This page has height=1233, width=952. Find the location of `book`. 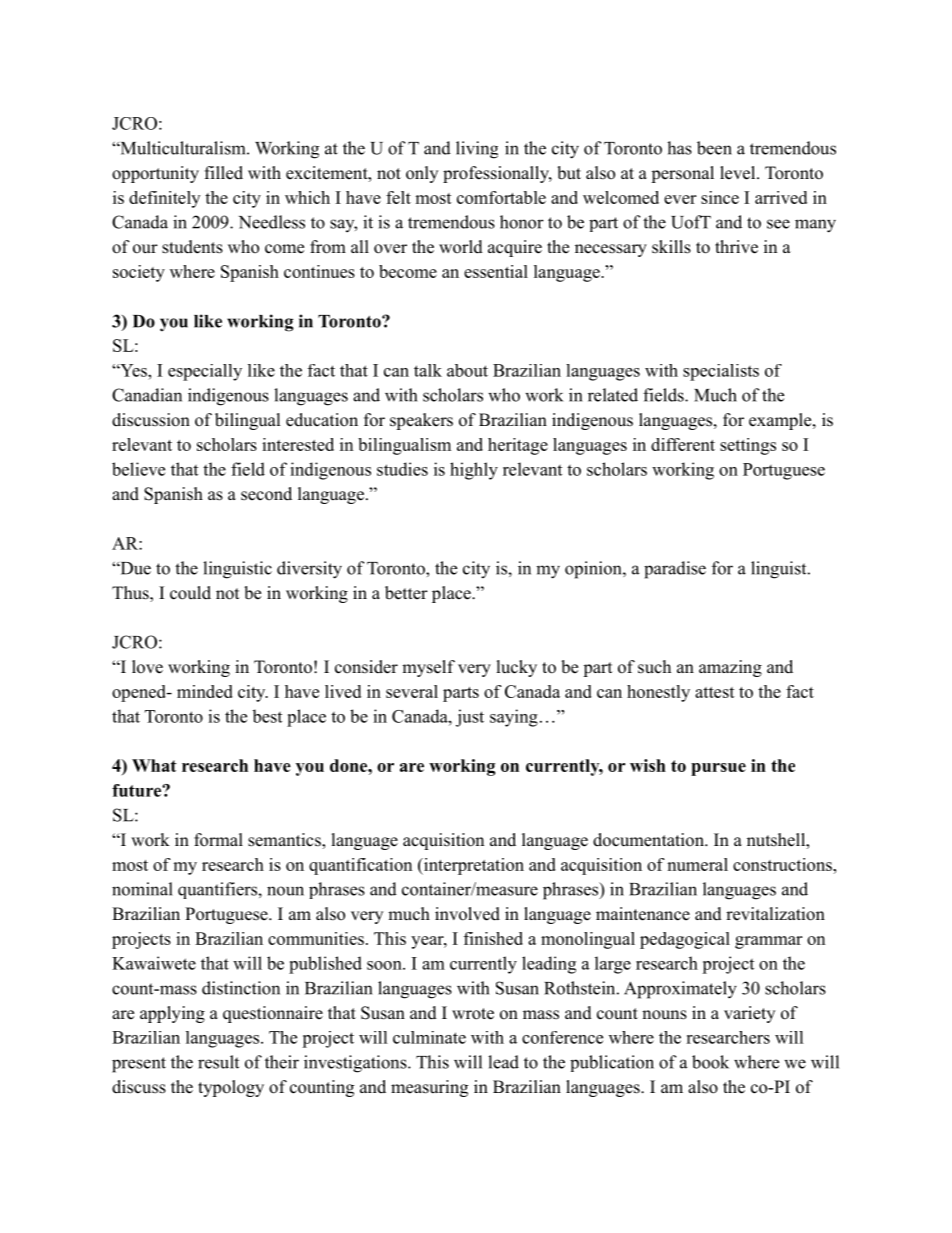

book is located at coordinates (710, 1062).
